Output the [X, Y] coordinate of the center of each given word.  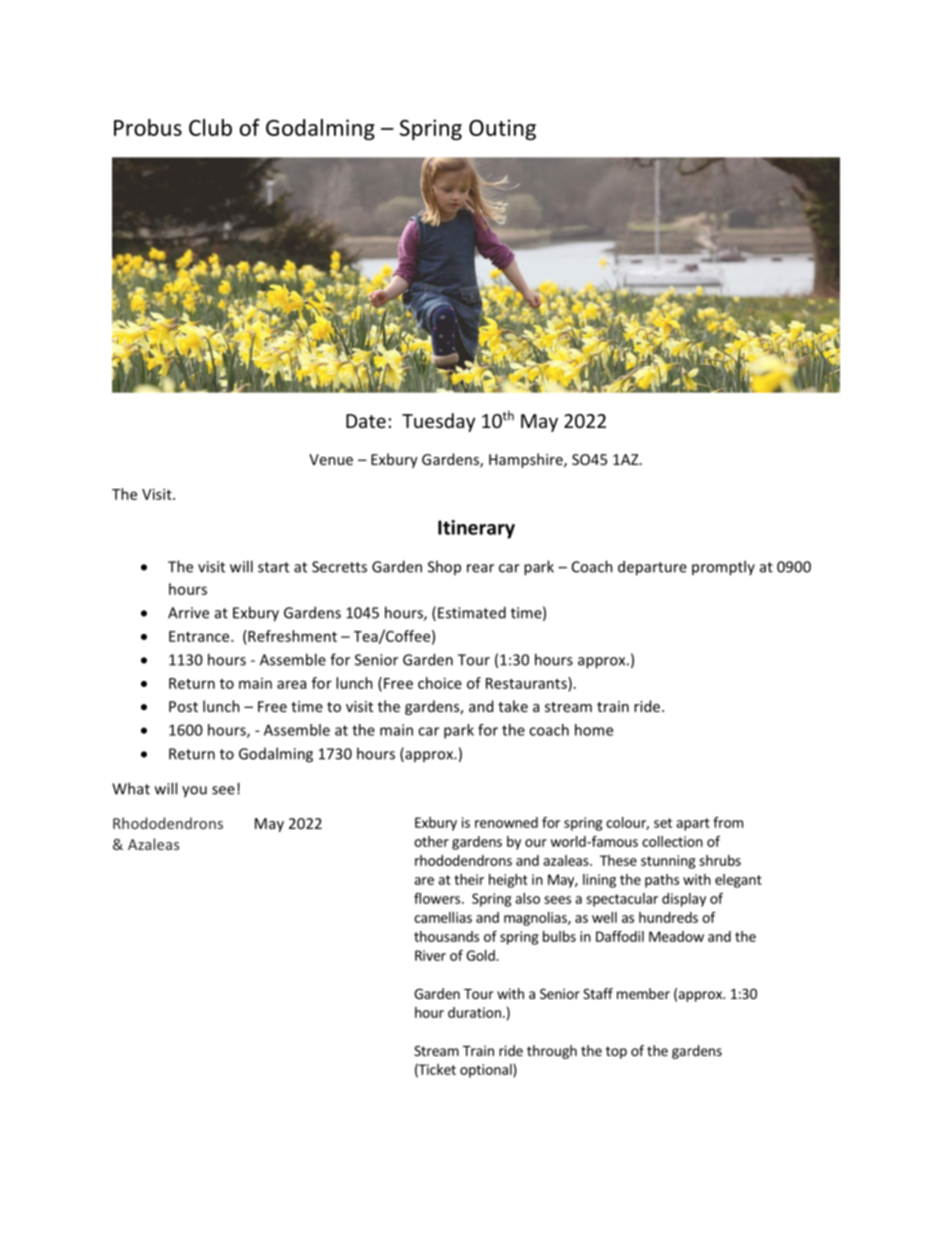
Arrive [188, 613]
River [430, 955]
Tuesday [438, 422]
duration [474, 1012]
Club [210, 127]
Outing [502, 129]
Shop [444, 567]
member [643, 993]
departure [652, 568]
